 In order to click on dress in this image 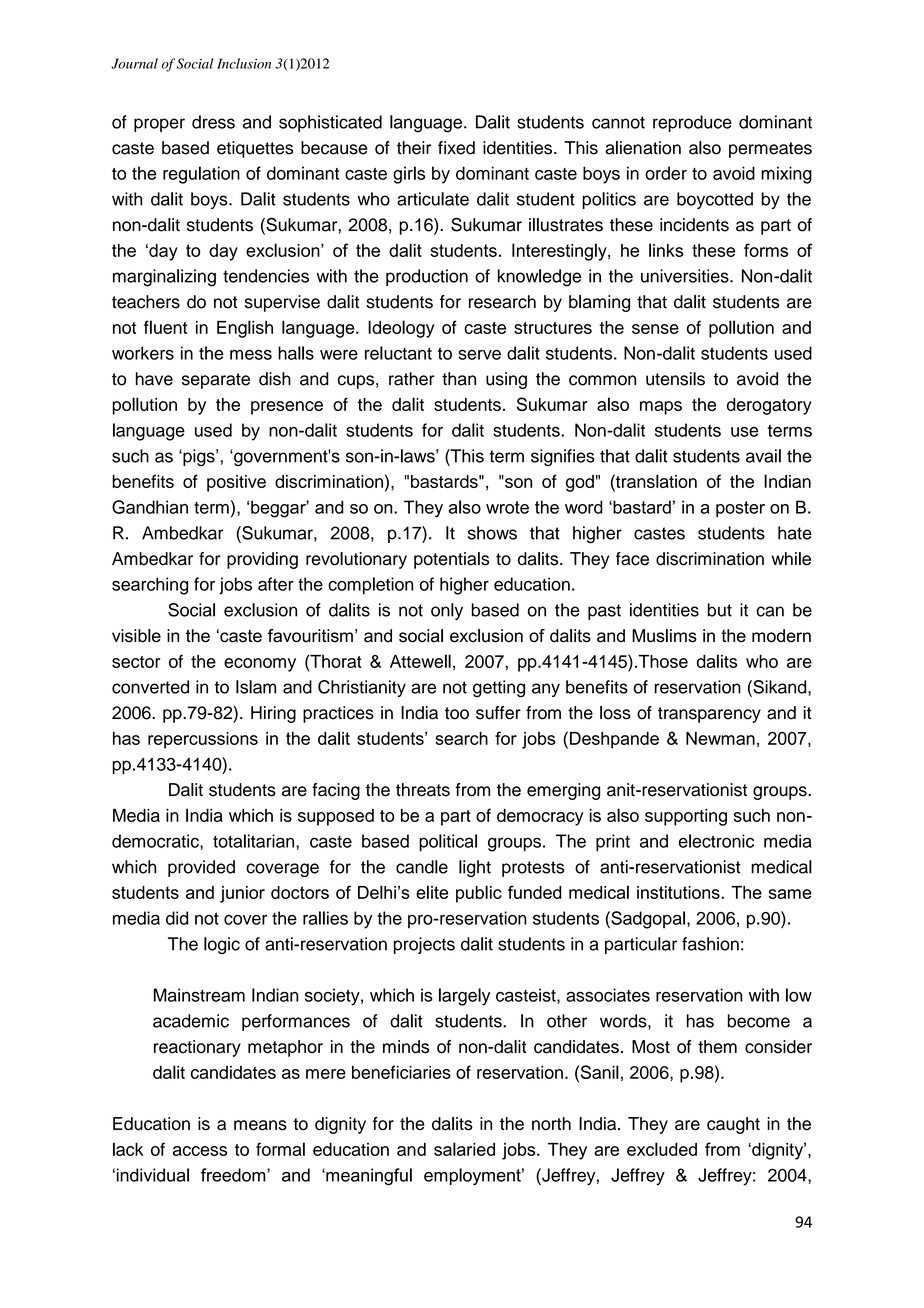, I will do `click(213, 122)`.
